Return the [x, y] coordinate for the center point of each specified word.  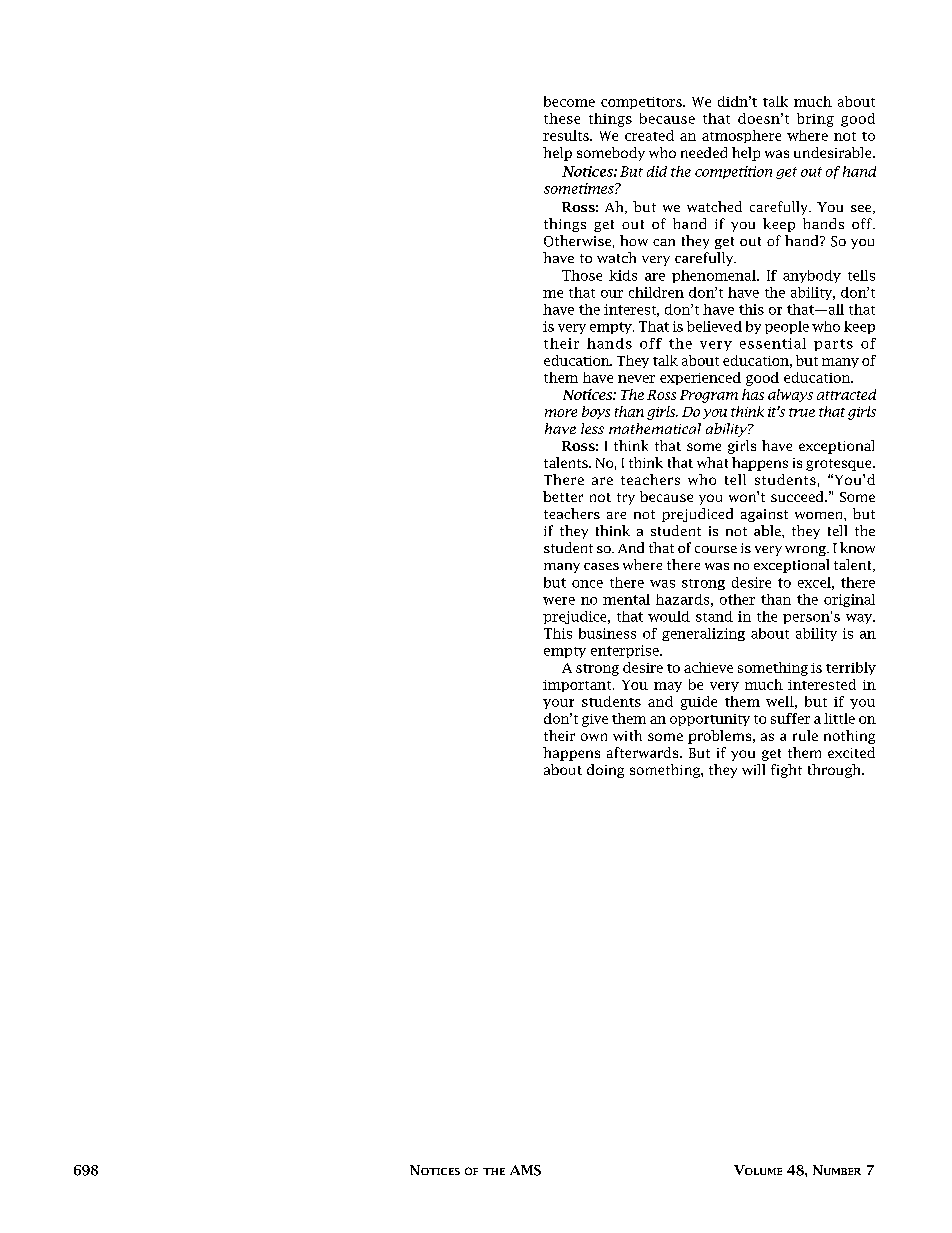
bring [815, 120]
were [559, 601]
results [567, 135]
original [849, 600]
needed [704, 152]
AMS [525, 1170]
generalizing [703, 634]
